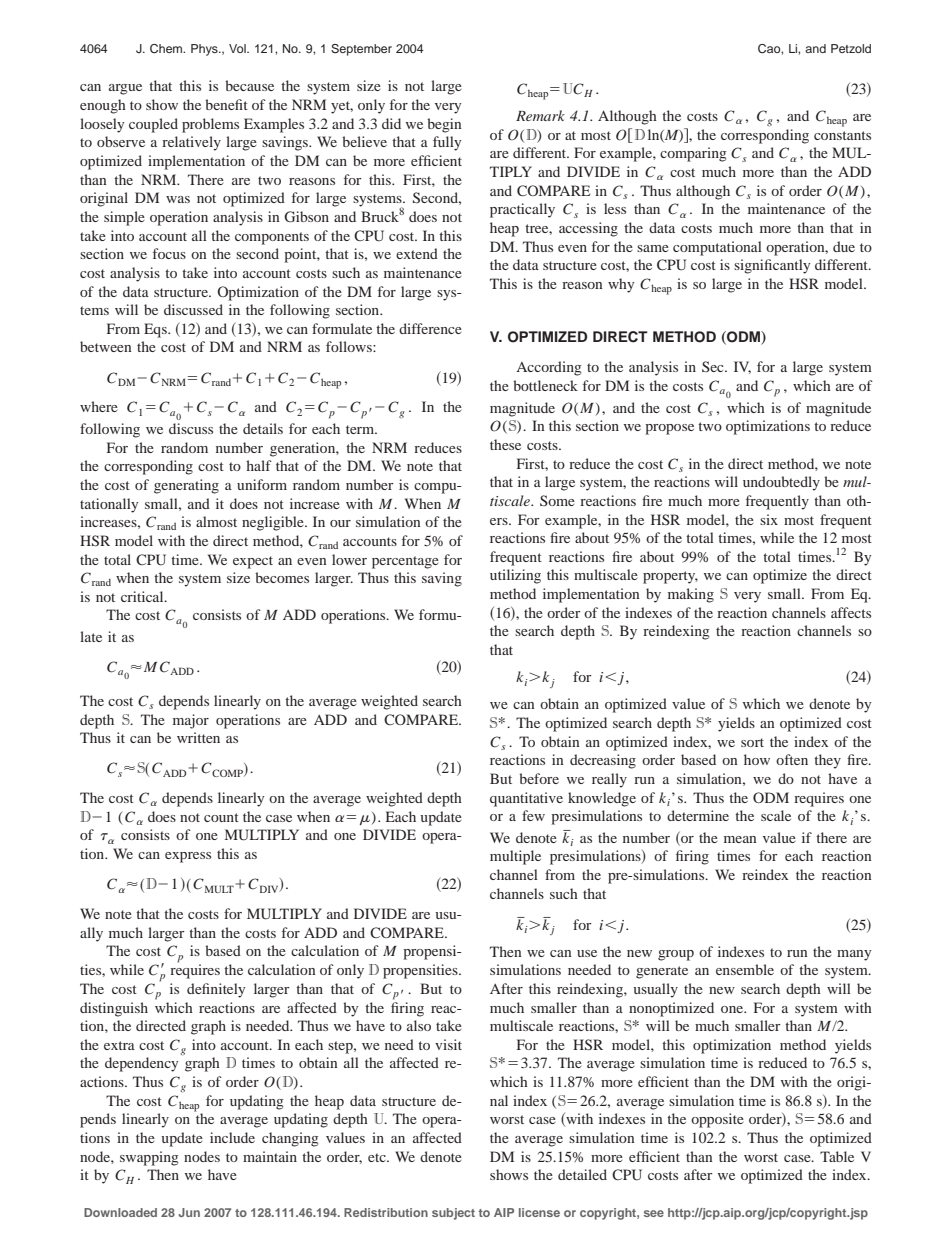 This screenshot has height=1233, width=952. Describe the element at coordinates (691, 595) in the screenshot. I see `making` at that location.
